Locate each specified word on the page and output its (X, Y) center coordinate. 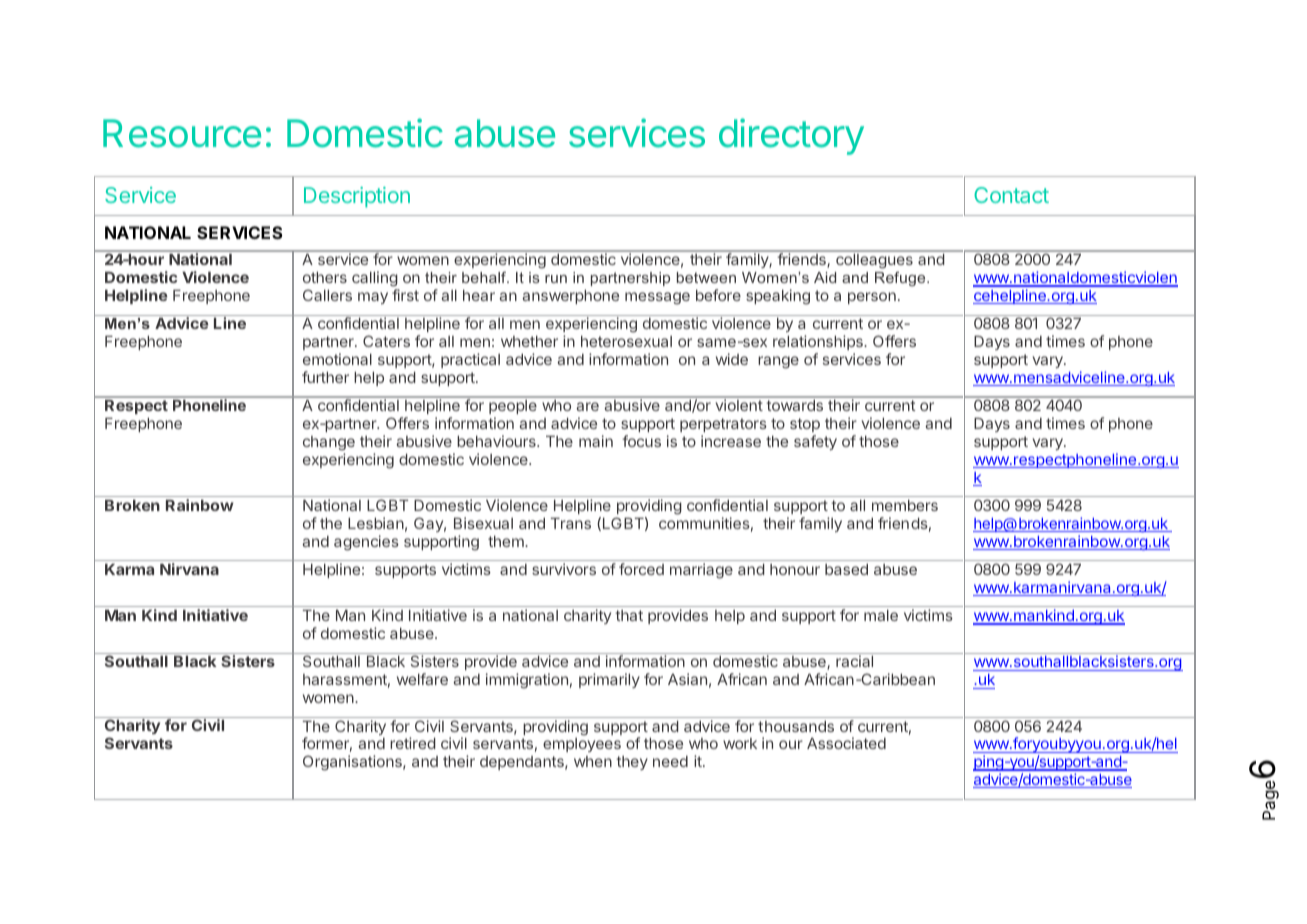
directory (791, 136)
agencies (366, 543)
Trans (571, 523)
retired (413, 743)
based (846, 569)
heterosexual (626, 341)
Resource (182, 133)
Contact (1011, 195)
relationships (819, 344)
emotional (337, 359)
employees (582, 745)
